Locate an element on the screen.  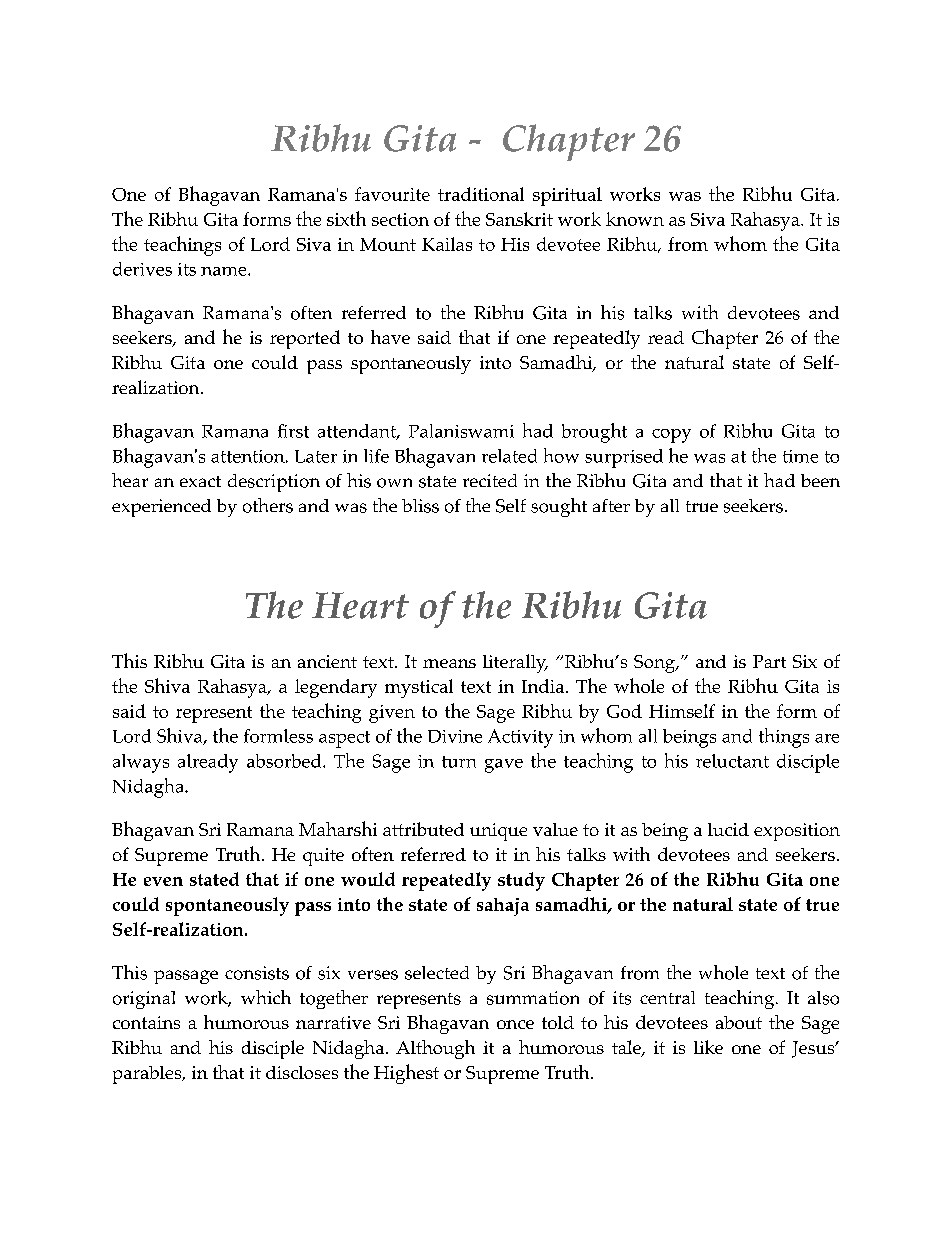
gave is located at coordinates (504, 766).
